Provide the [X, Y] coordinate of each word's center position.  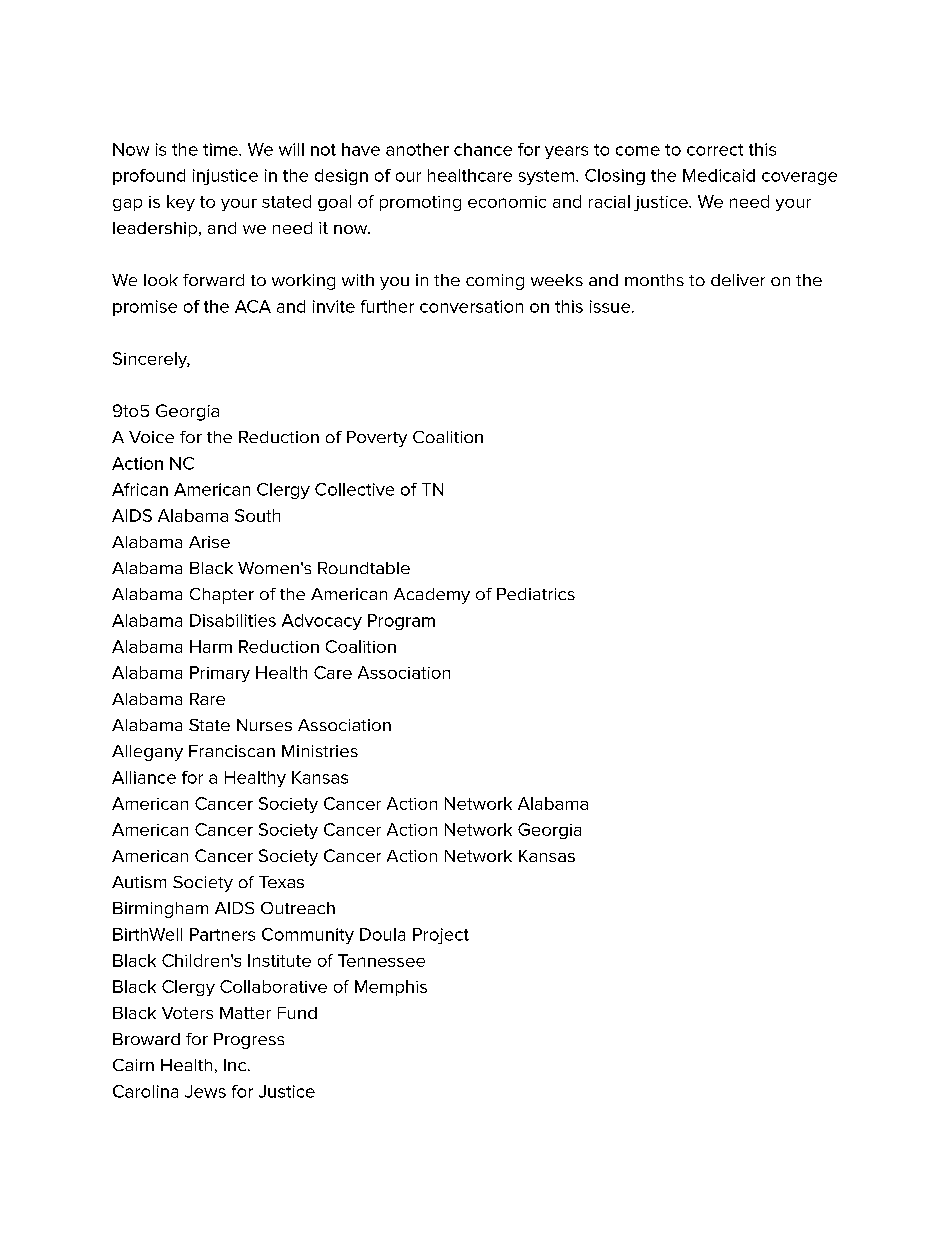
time [221, 149]
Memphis [391, 988]
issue [611, 306]
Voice [151, 437]
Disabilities [233, 620]
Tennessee [381, 960]
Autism [139, 882]
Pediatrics [536, 594]
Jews [205, 1091]
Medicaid [719, 175]
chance [483, 149]
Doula [382, 934]
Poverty [377, 439]
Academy [432, 596]
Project [441, 936]
